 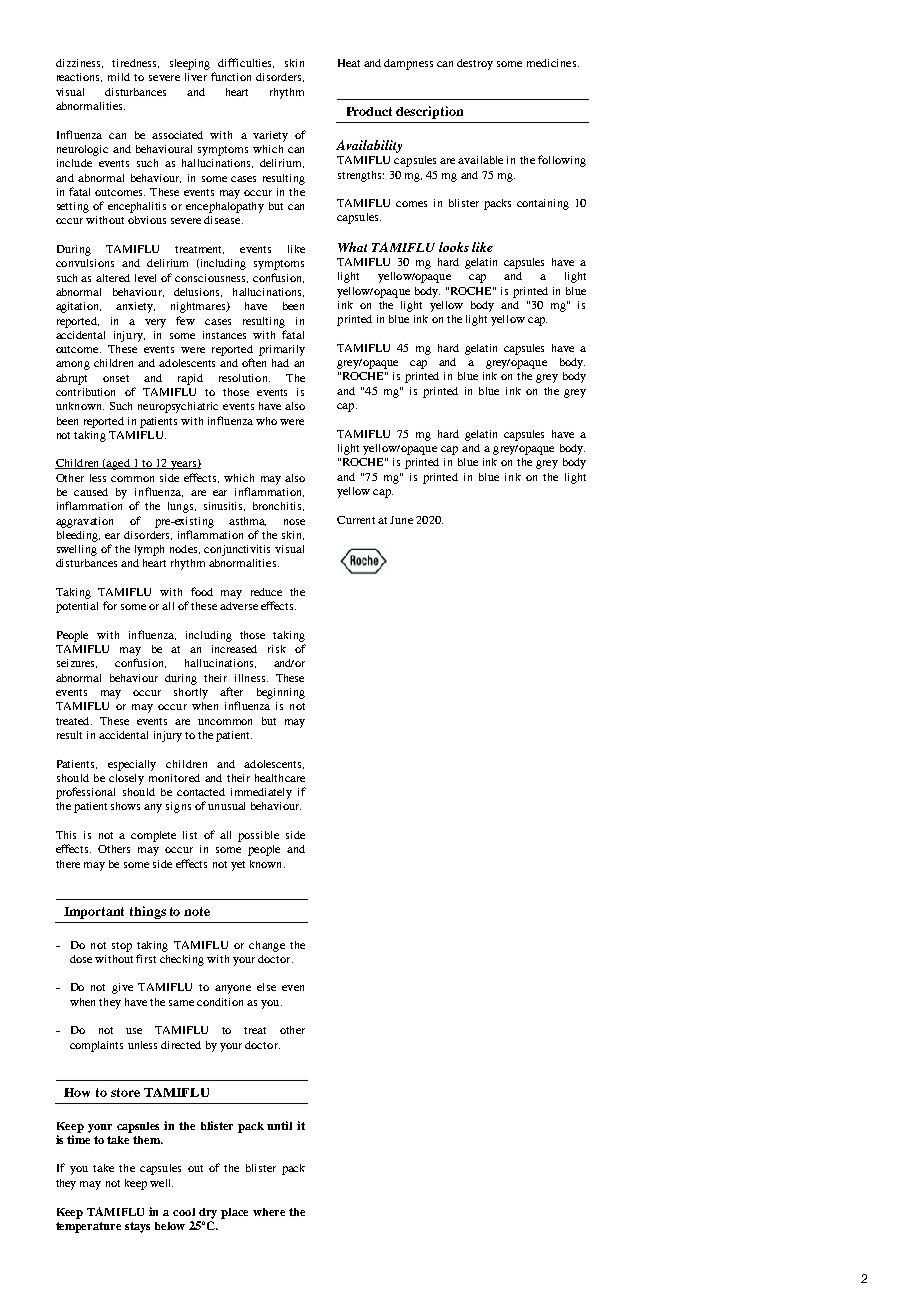 I want to click on for, so click(x=110, y=605).
